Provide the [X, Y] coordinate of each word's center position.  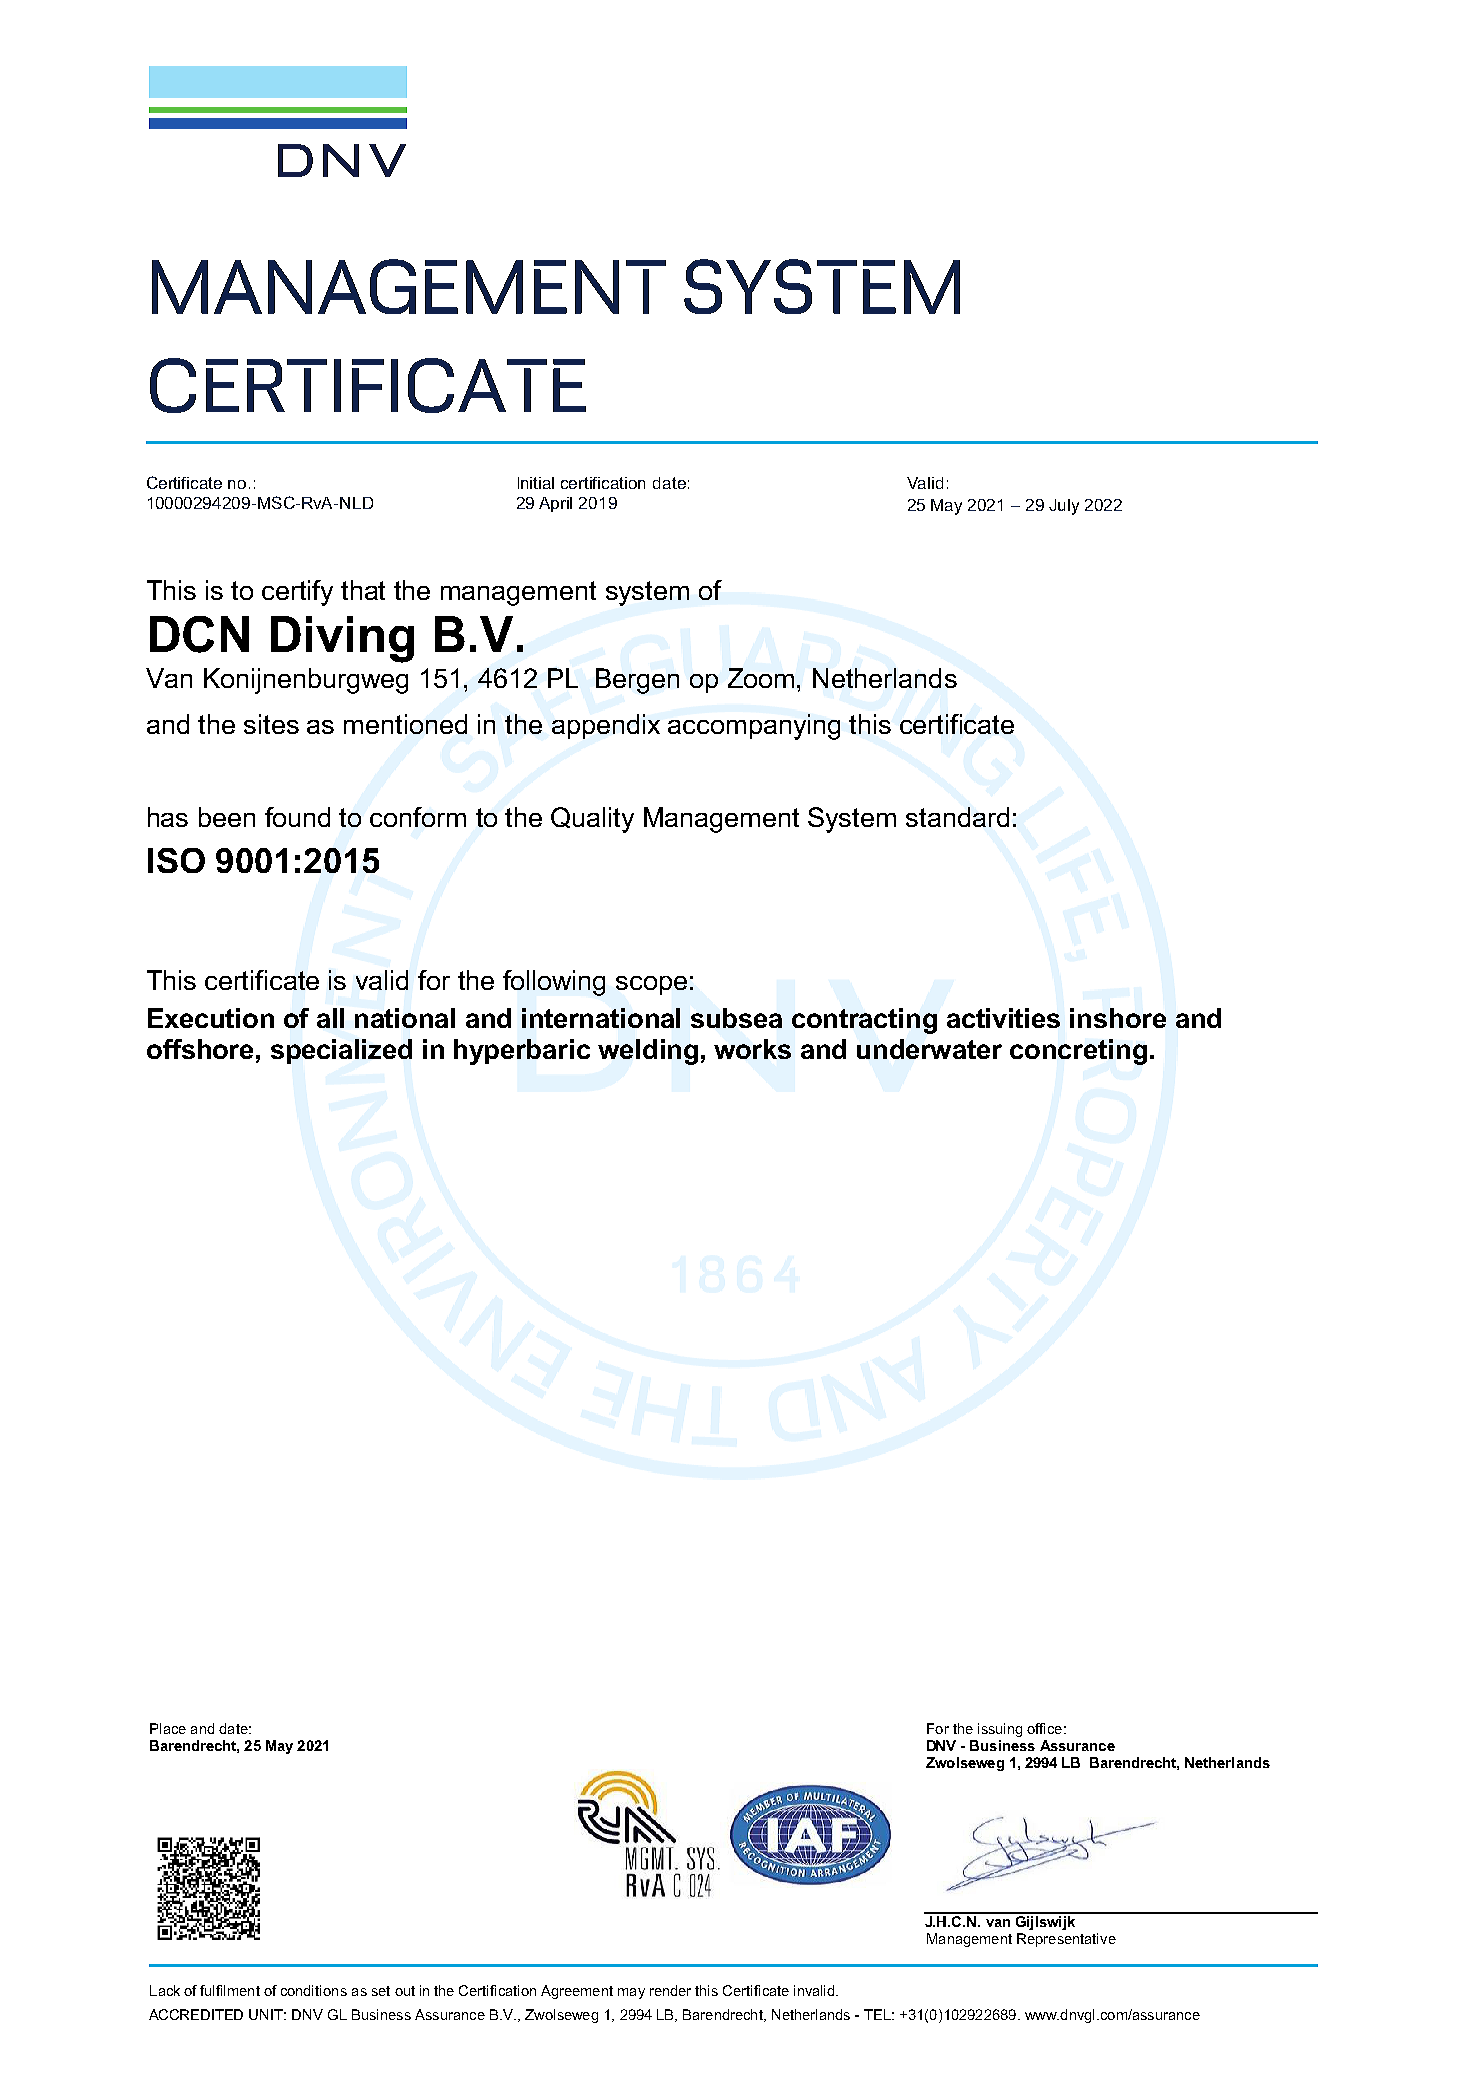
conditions [314, 1990]
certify [297, 593]
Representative [1066, 1940]
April [555, 504]
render [670, 1990]
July [1064, 507]
